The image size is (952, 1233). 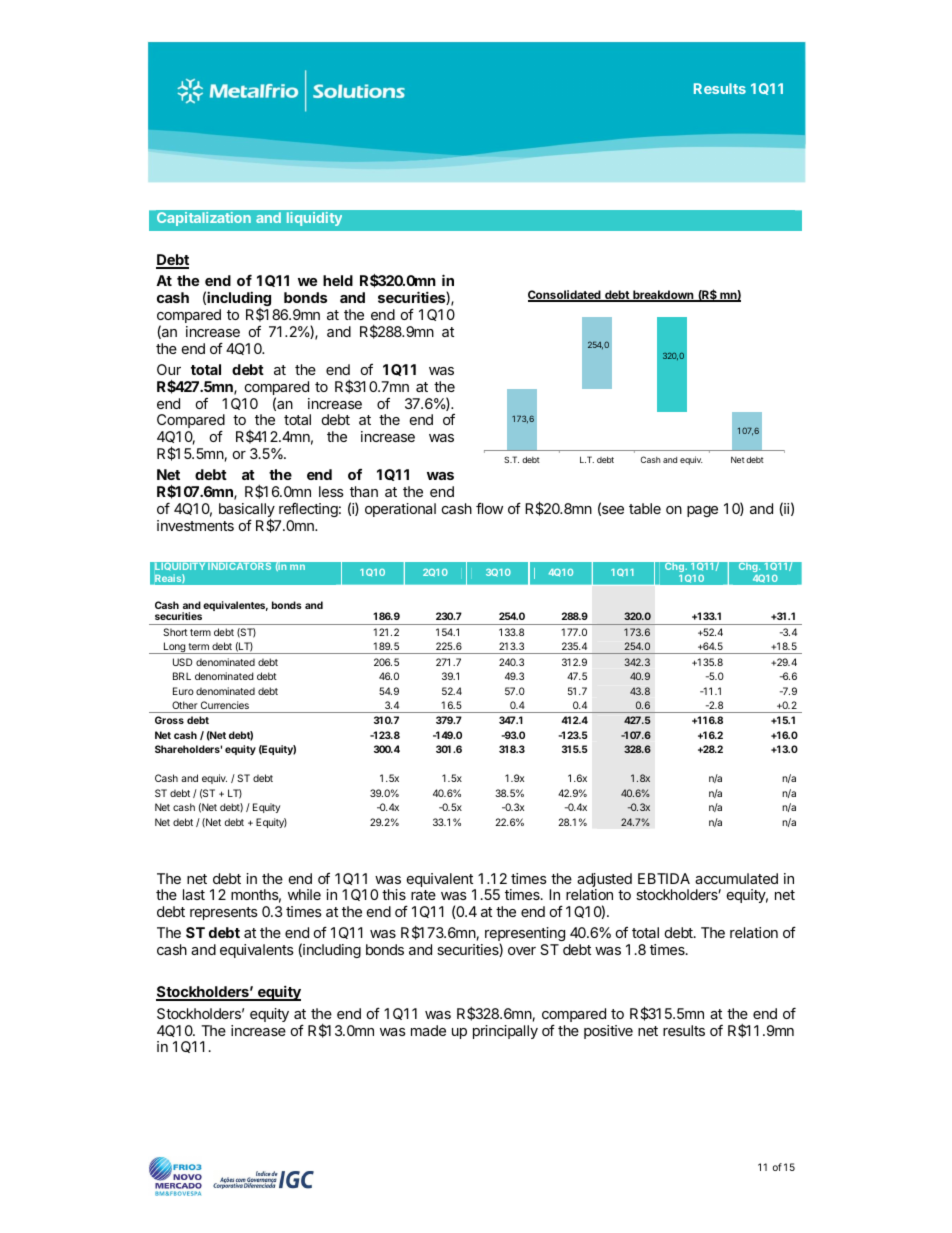 What do you see at coordinates (702, 511) in the document?
I see `page` at bounding box center [702, 511].
